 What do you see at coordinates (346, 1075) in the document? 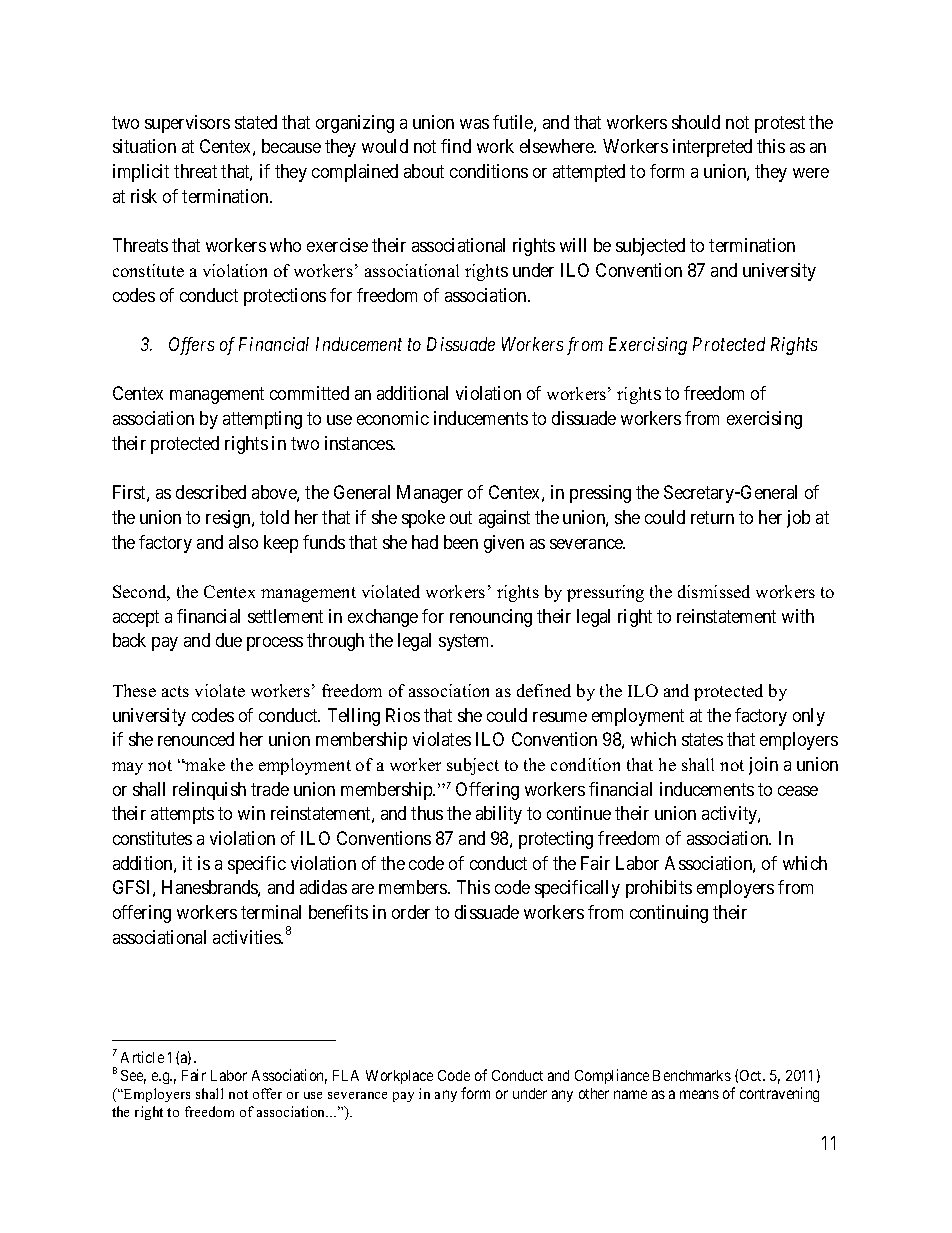
I see `FLA` at bounding box center [346, 1075].
